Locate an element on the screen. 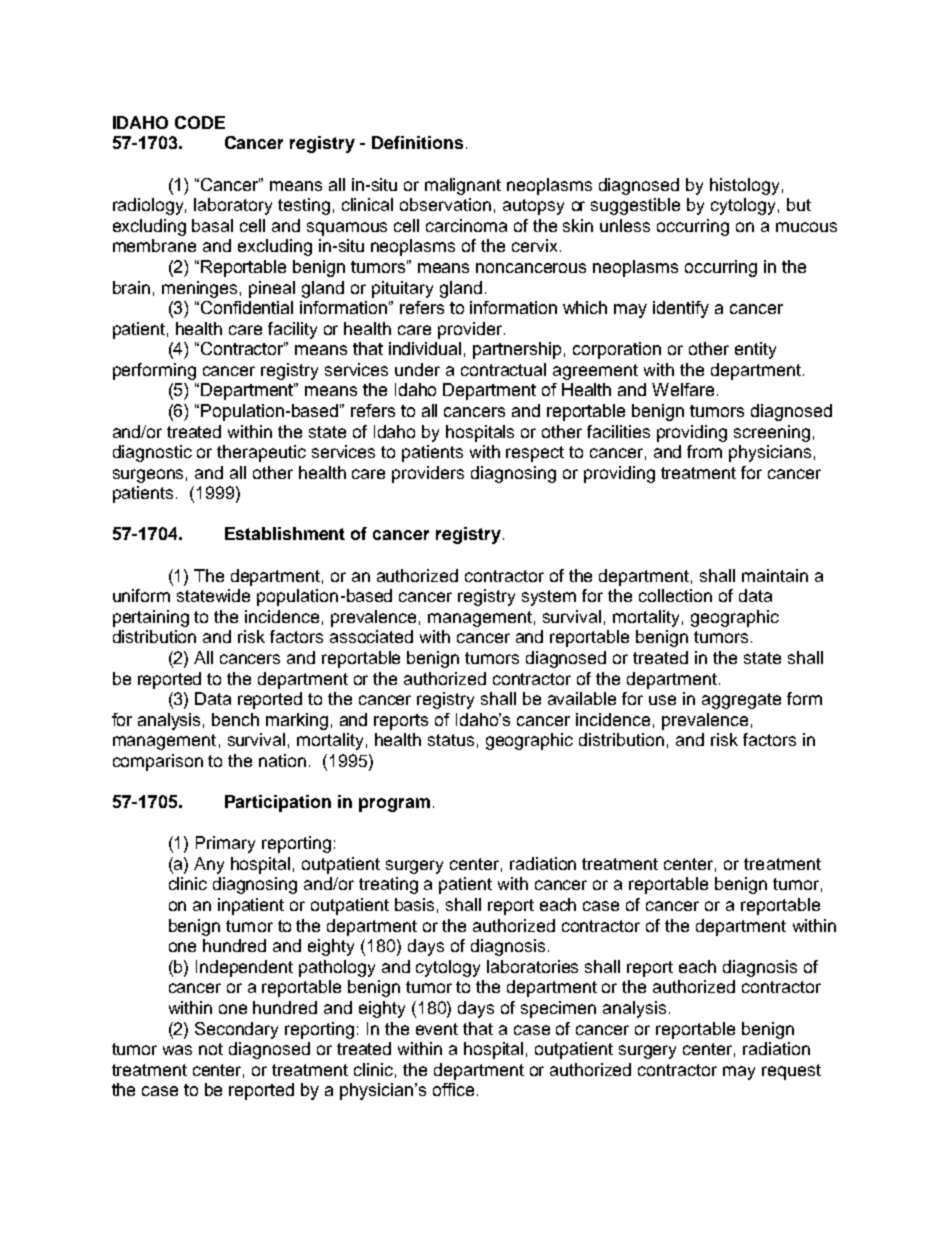 The image size is (952, 1233). aggregate is located at coordinates (741, 701).
